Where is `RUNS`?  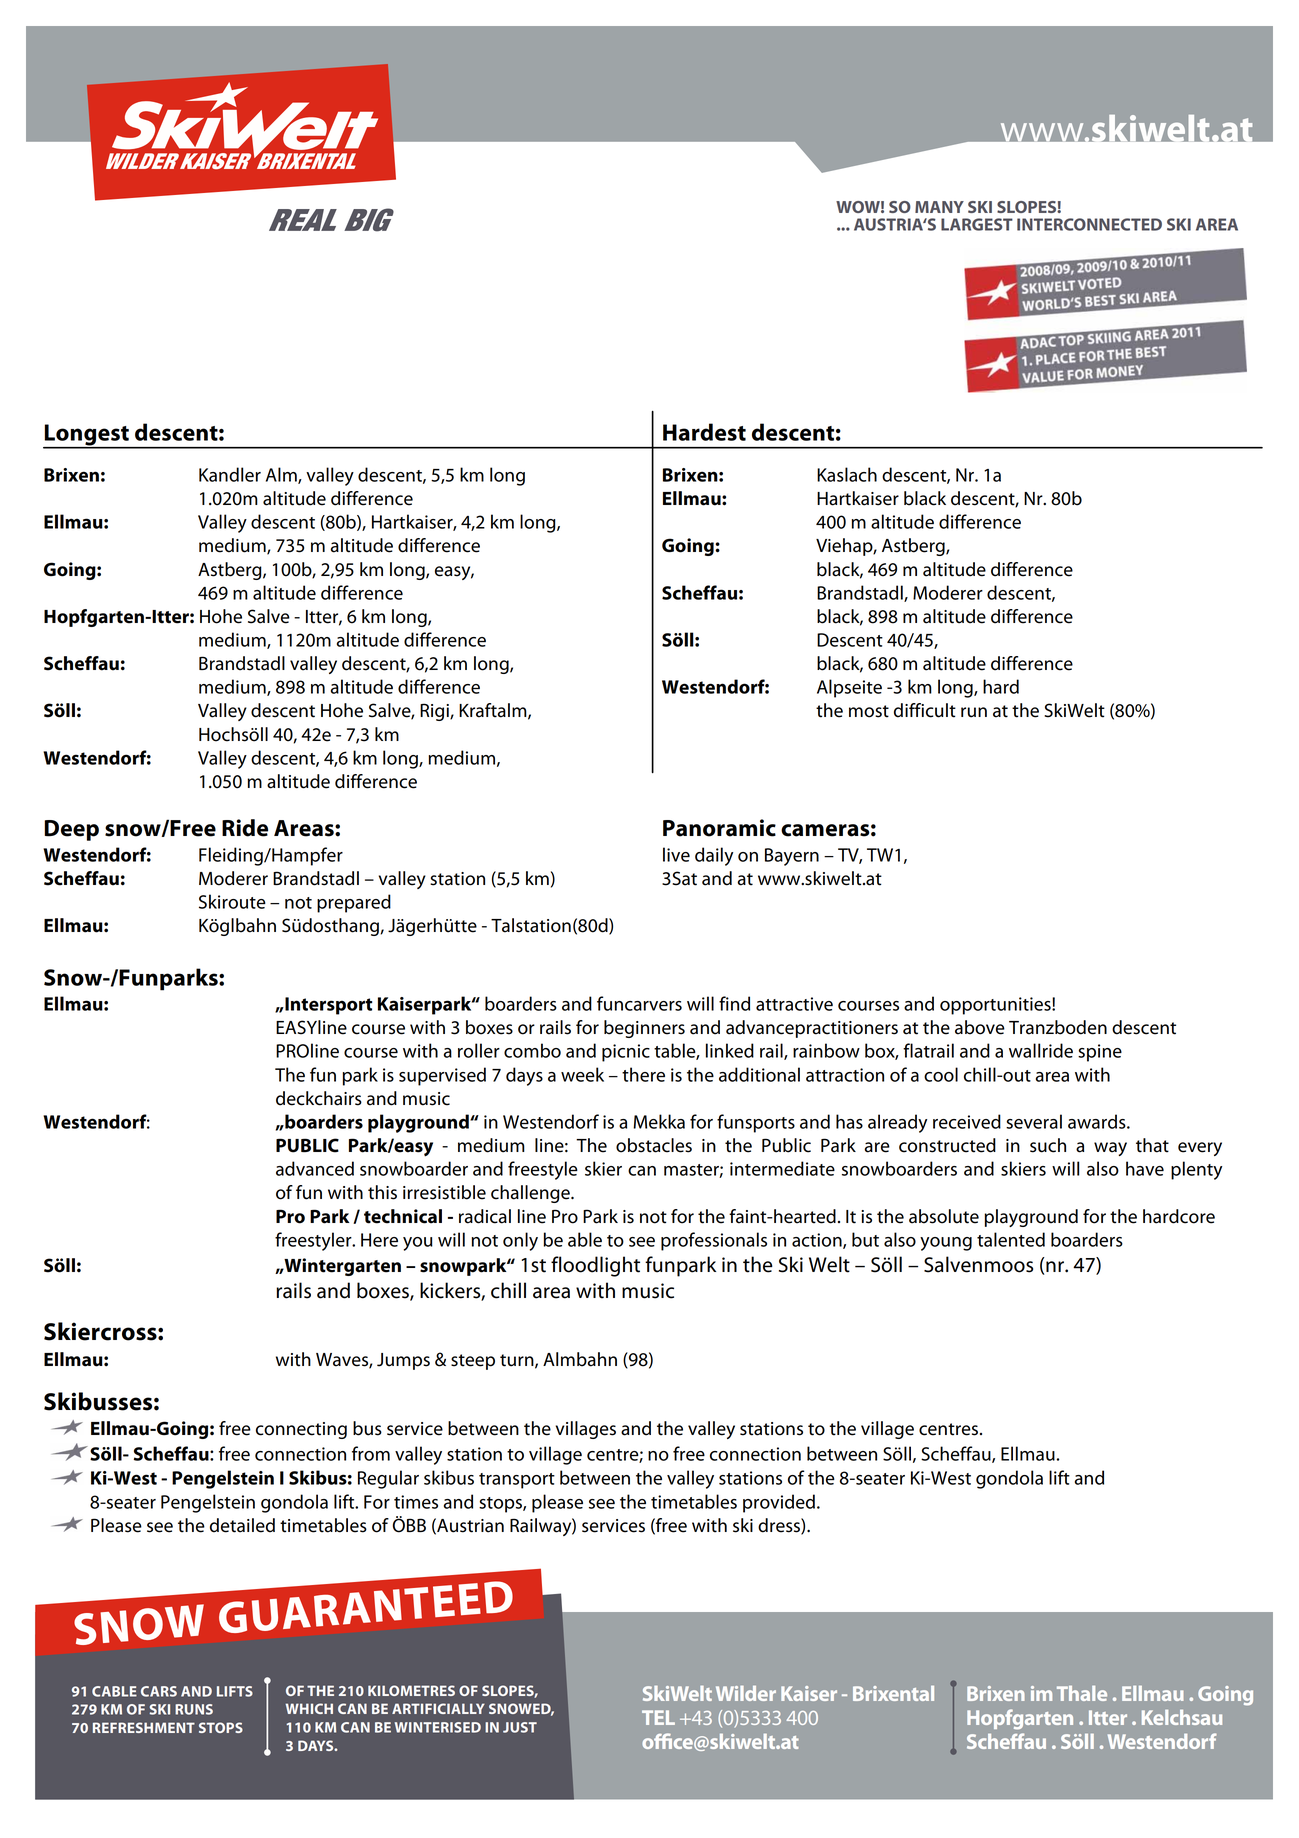 RUNS is located at coordinates (194, 1709).
